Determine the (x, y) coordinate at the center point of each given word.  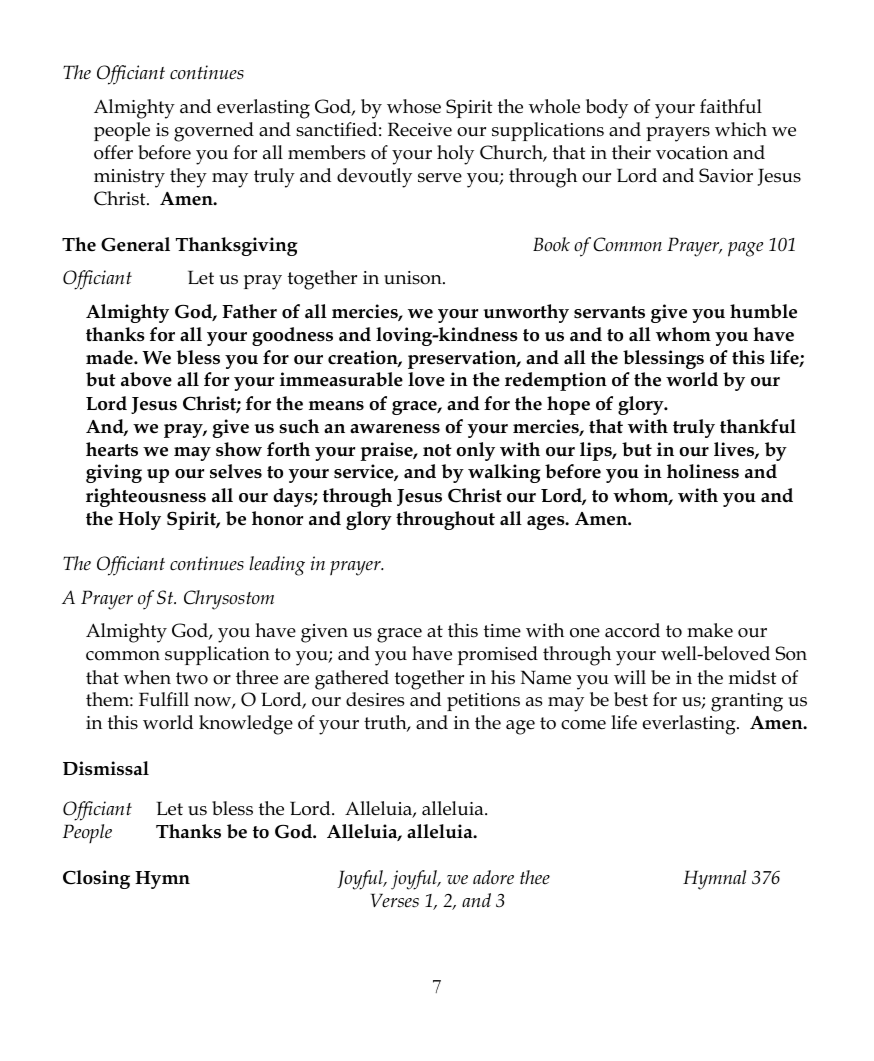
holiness (703, 471)
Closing (96, 879)
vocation (692, 153)
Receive (420, 129)
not (437, 450)
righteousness (146, 497)
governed (214, 132)
